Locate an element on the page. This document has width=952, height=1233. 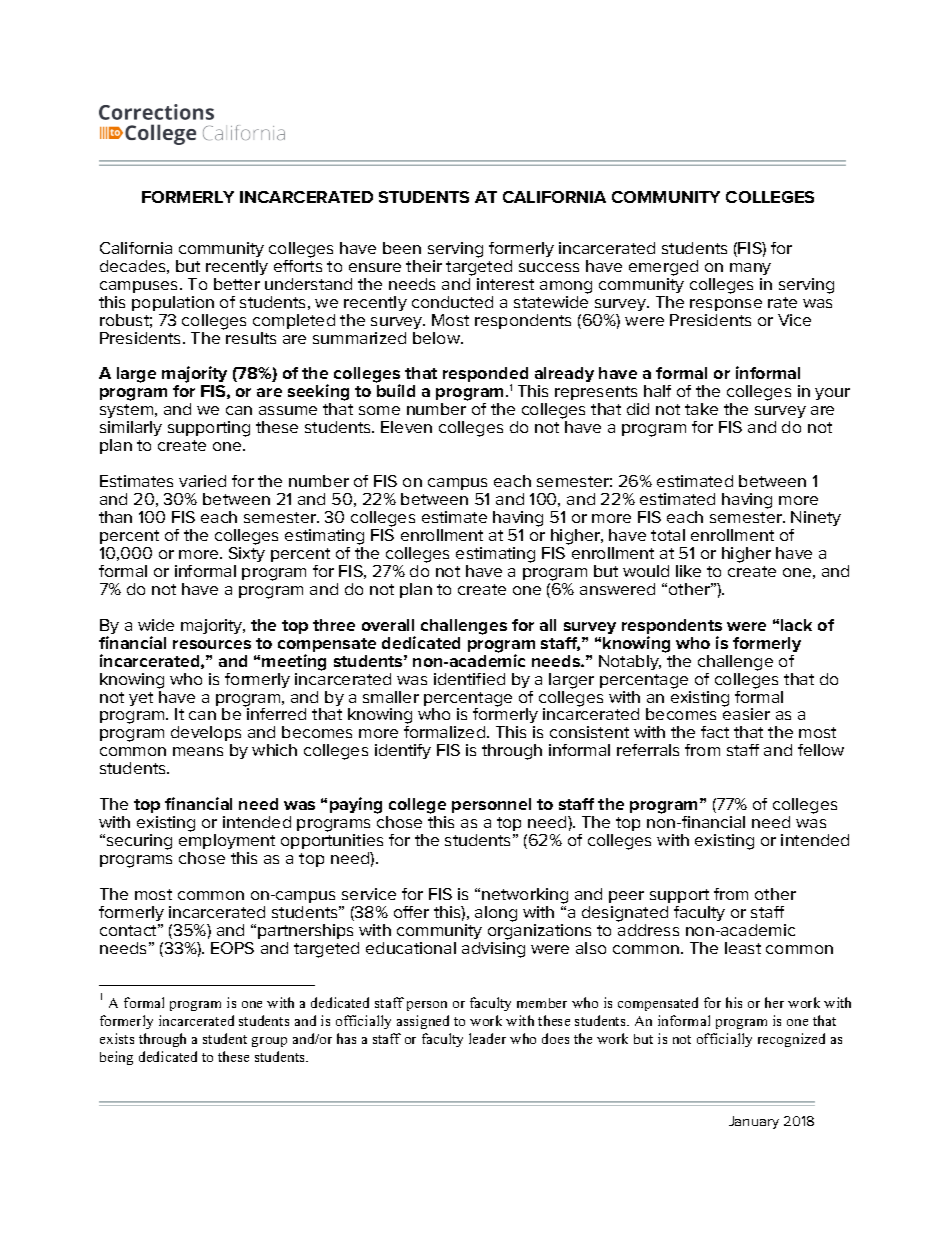
Eleven is located at coordinates (406, 427).
